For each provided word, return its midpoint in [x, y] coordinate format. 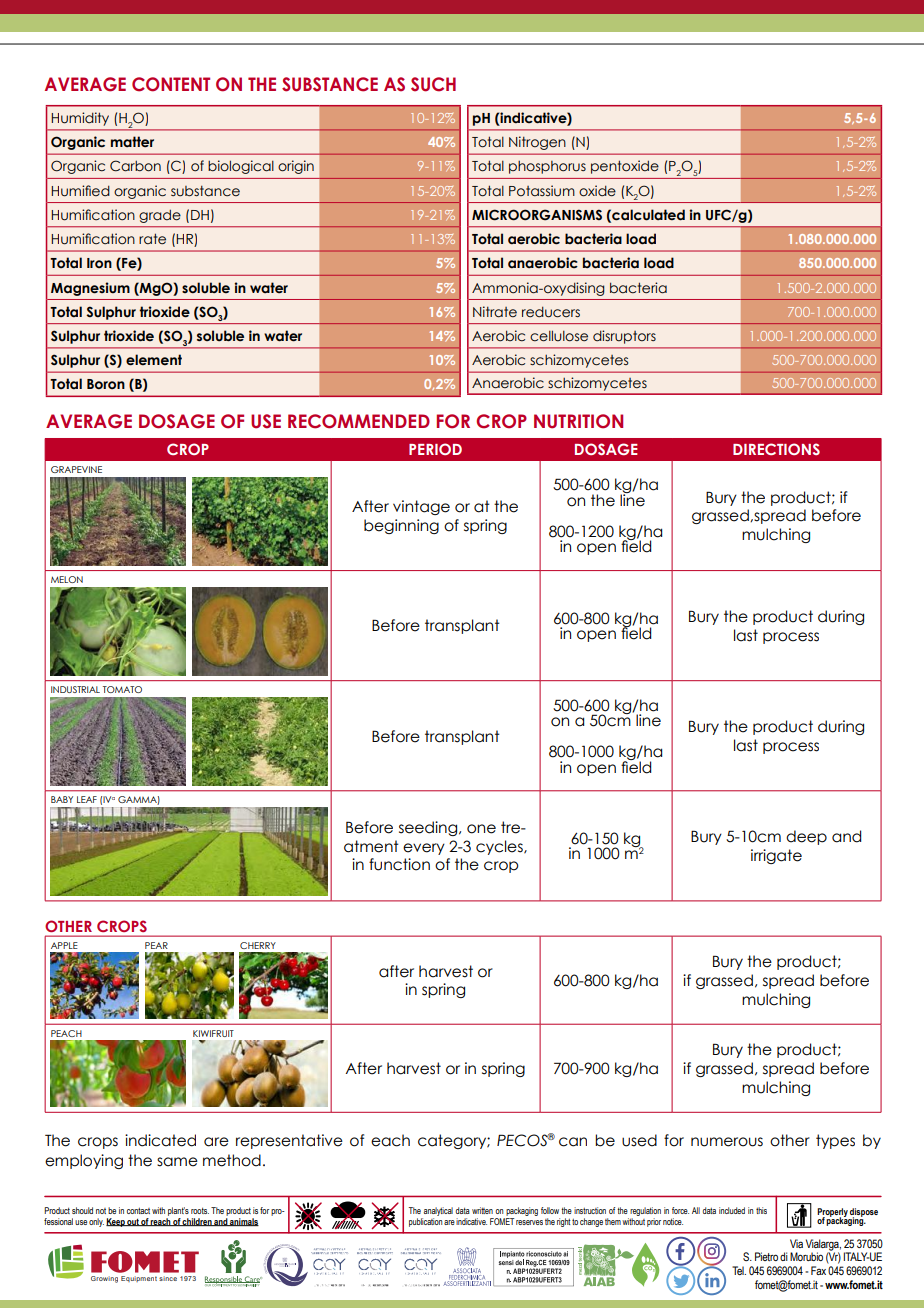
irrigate [776, 856]
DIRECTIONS [776, 449]
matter [132, 142]
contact [138, 1210]
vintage [421, 507]
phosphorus [547, 167]
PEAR [156, 945]
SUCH [433, 84]
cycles [500, 847]
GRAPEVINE [76, 469]
